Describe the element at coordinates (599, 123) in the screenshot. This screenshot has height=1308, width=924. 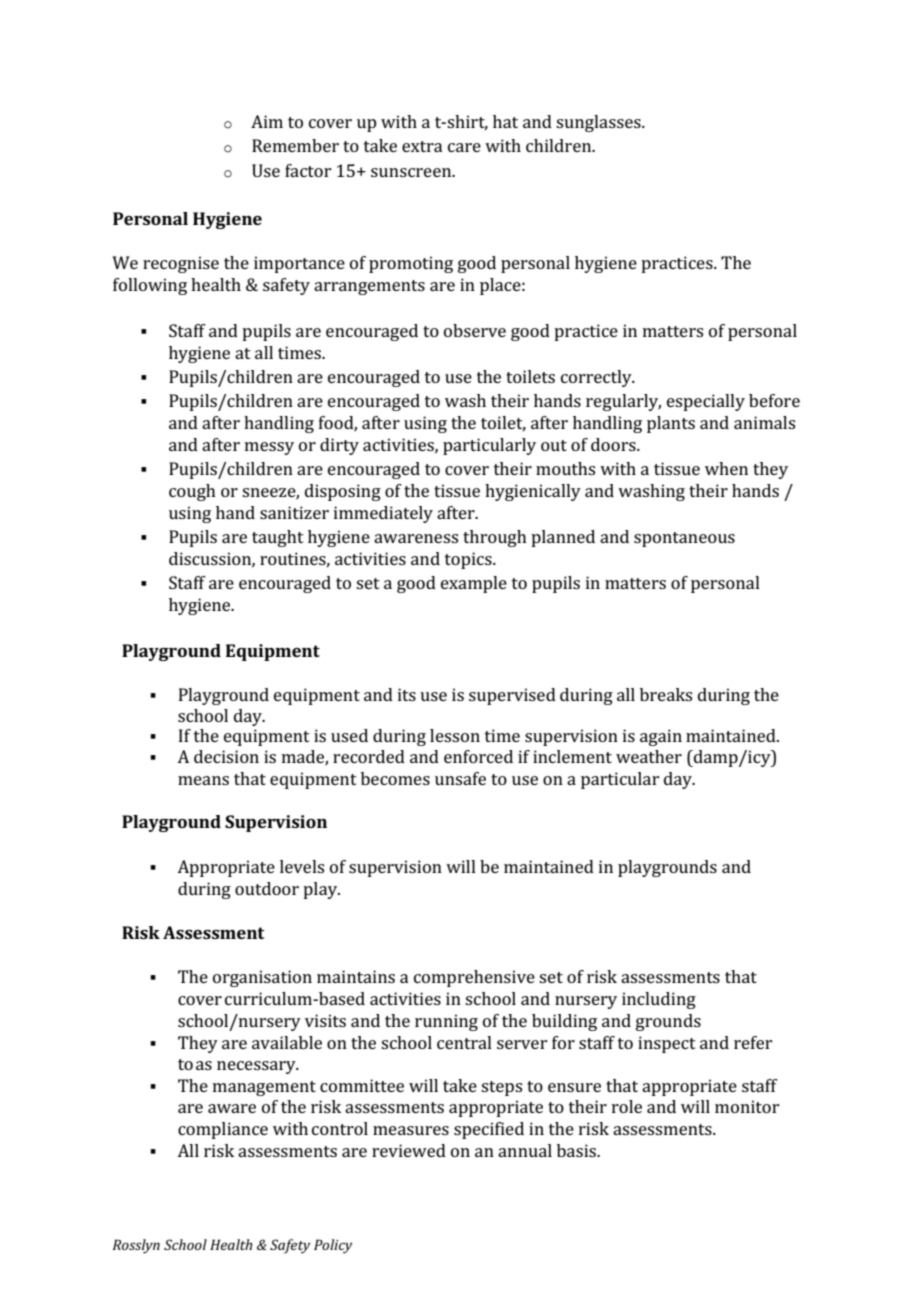
I see `sunglasses` at that location.
